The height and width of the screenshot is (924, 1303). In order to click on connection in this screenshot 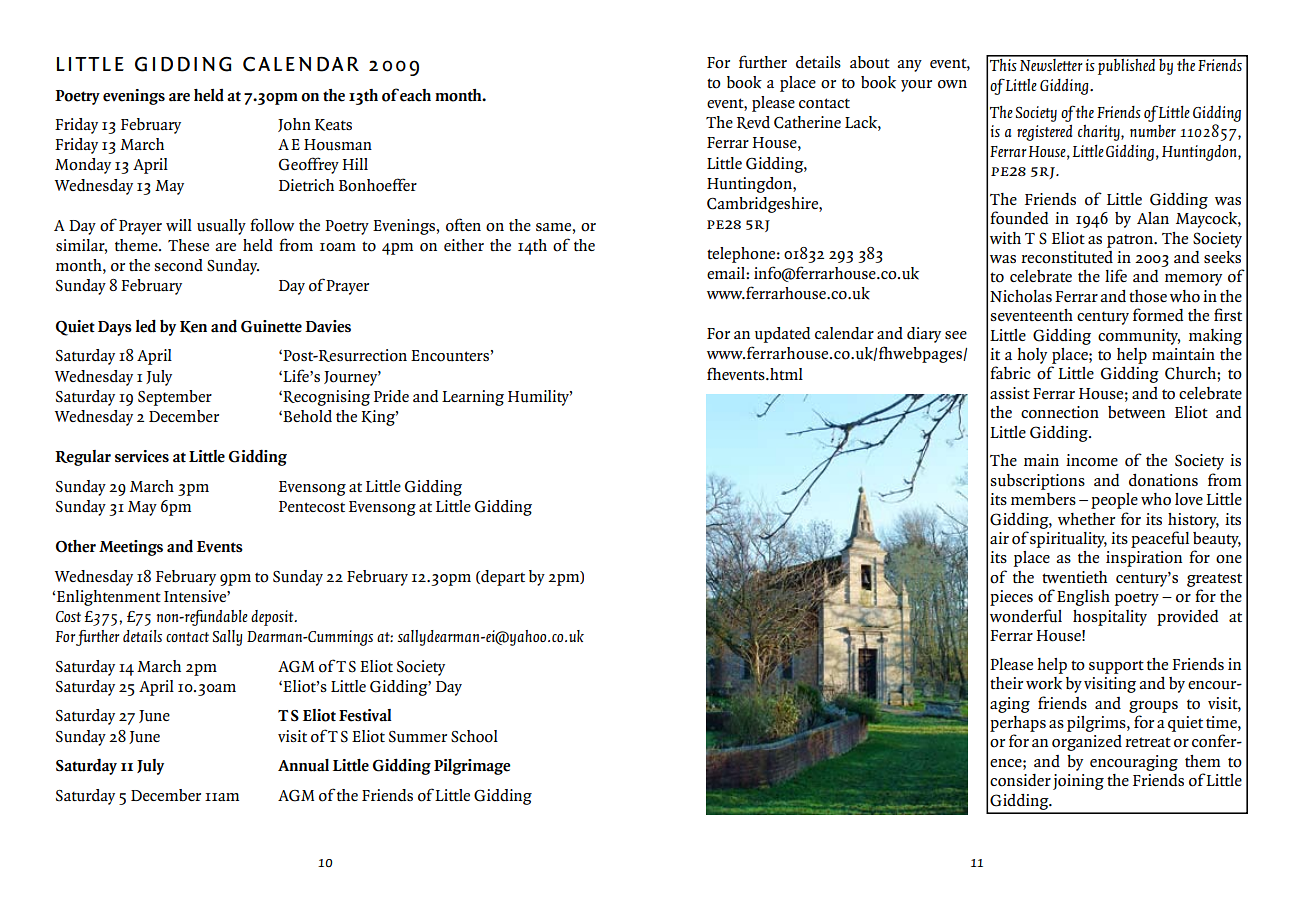, I will do `click(1060, 412)`.
